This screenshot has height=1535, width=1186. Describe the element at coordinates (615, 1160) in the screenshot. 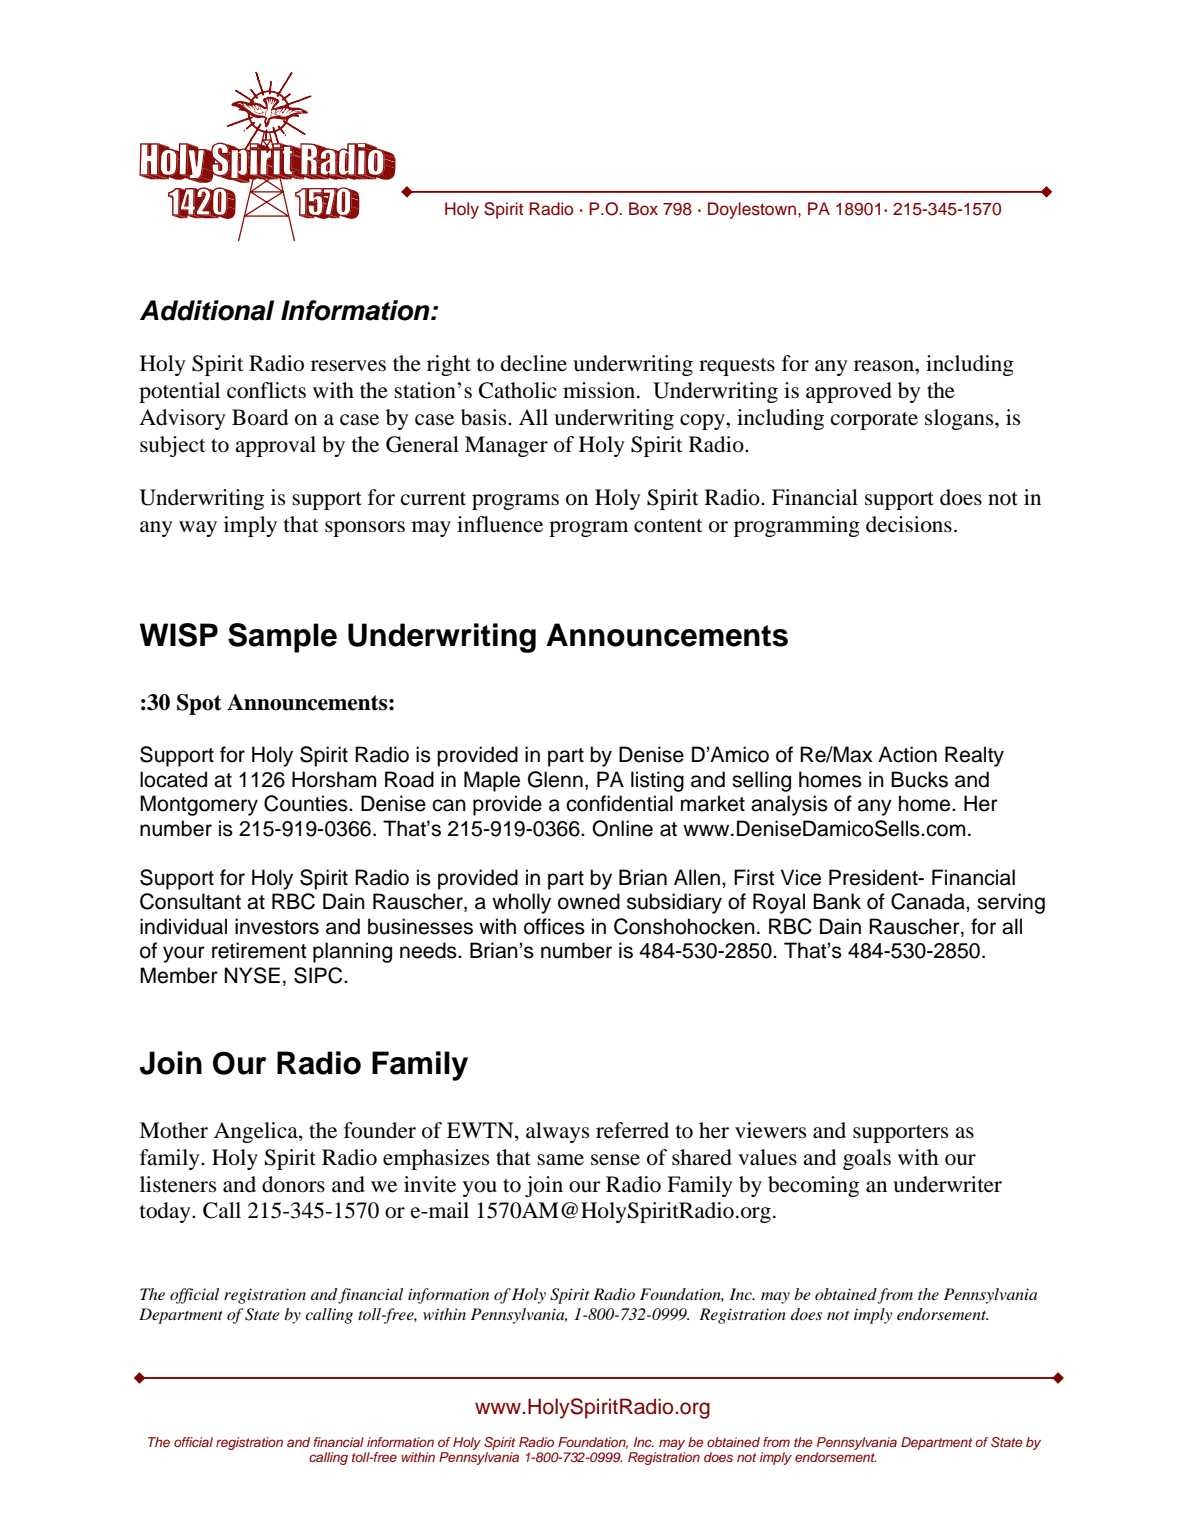

I see `sense` at that location.
